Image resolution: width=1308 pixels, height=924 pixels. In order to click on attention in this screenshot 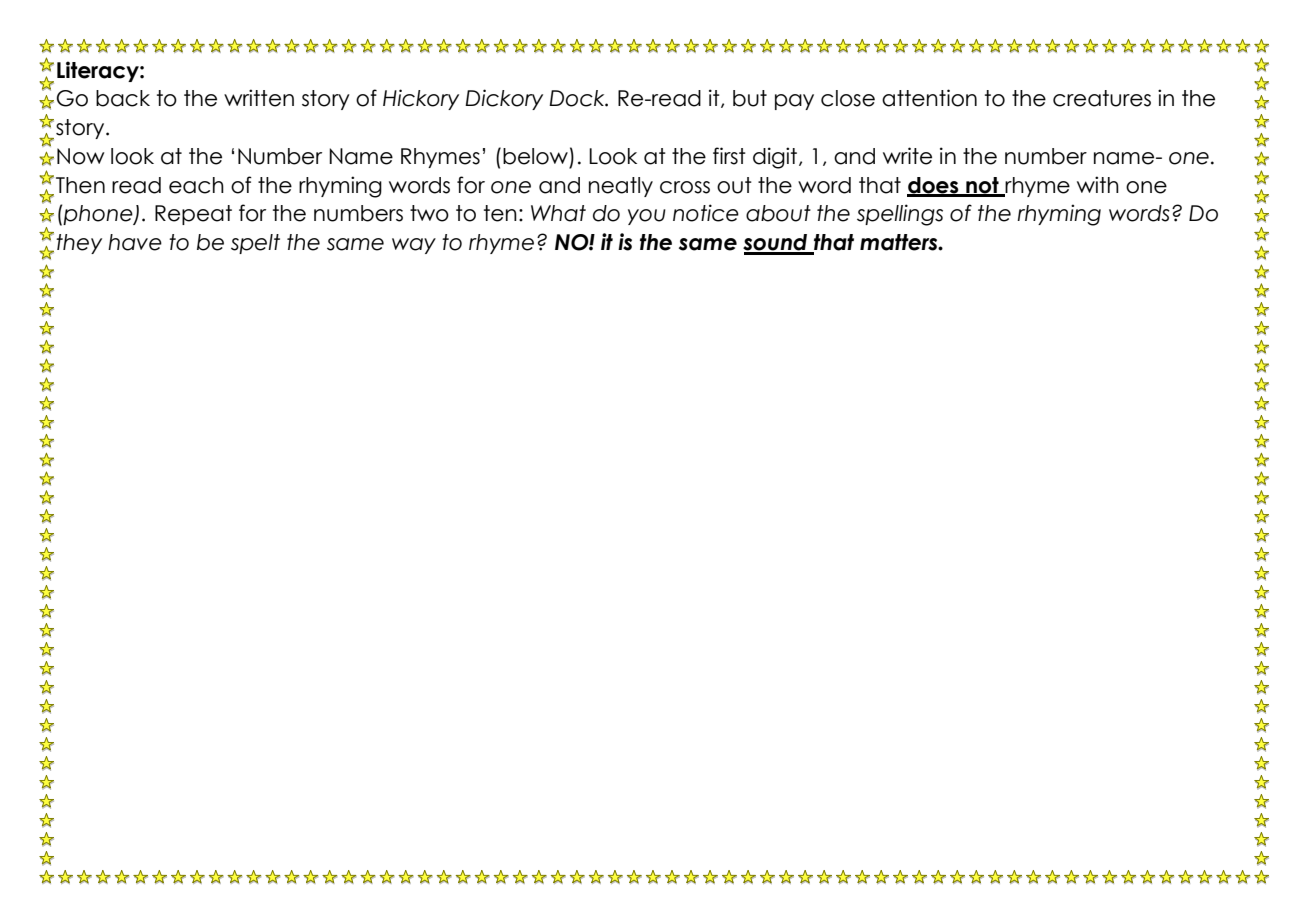, I will do `click(929, 98)`.
